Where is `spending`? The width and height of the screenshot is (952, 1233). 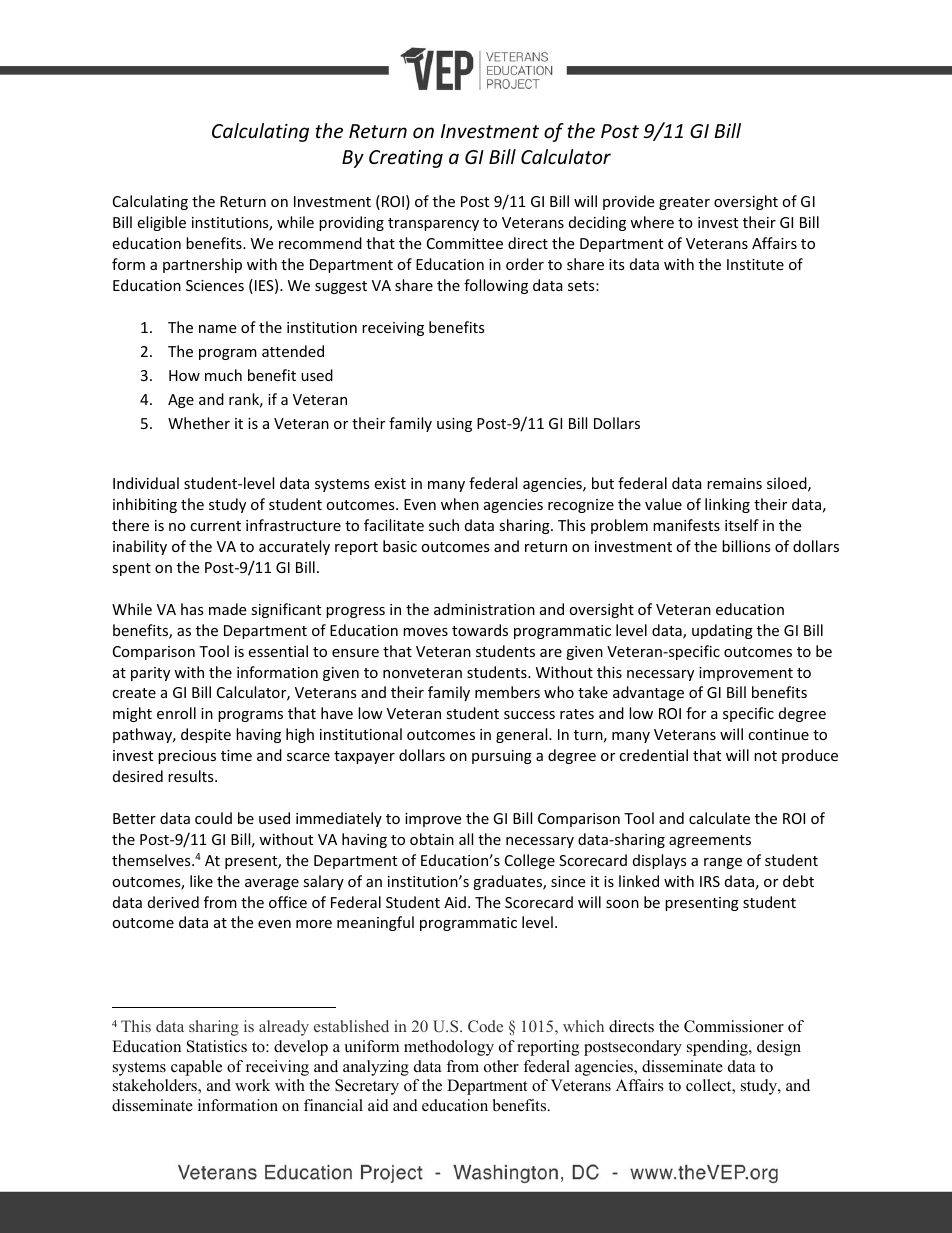
spending is located at coordinates (718, 1048).
